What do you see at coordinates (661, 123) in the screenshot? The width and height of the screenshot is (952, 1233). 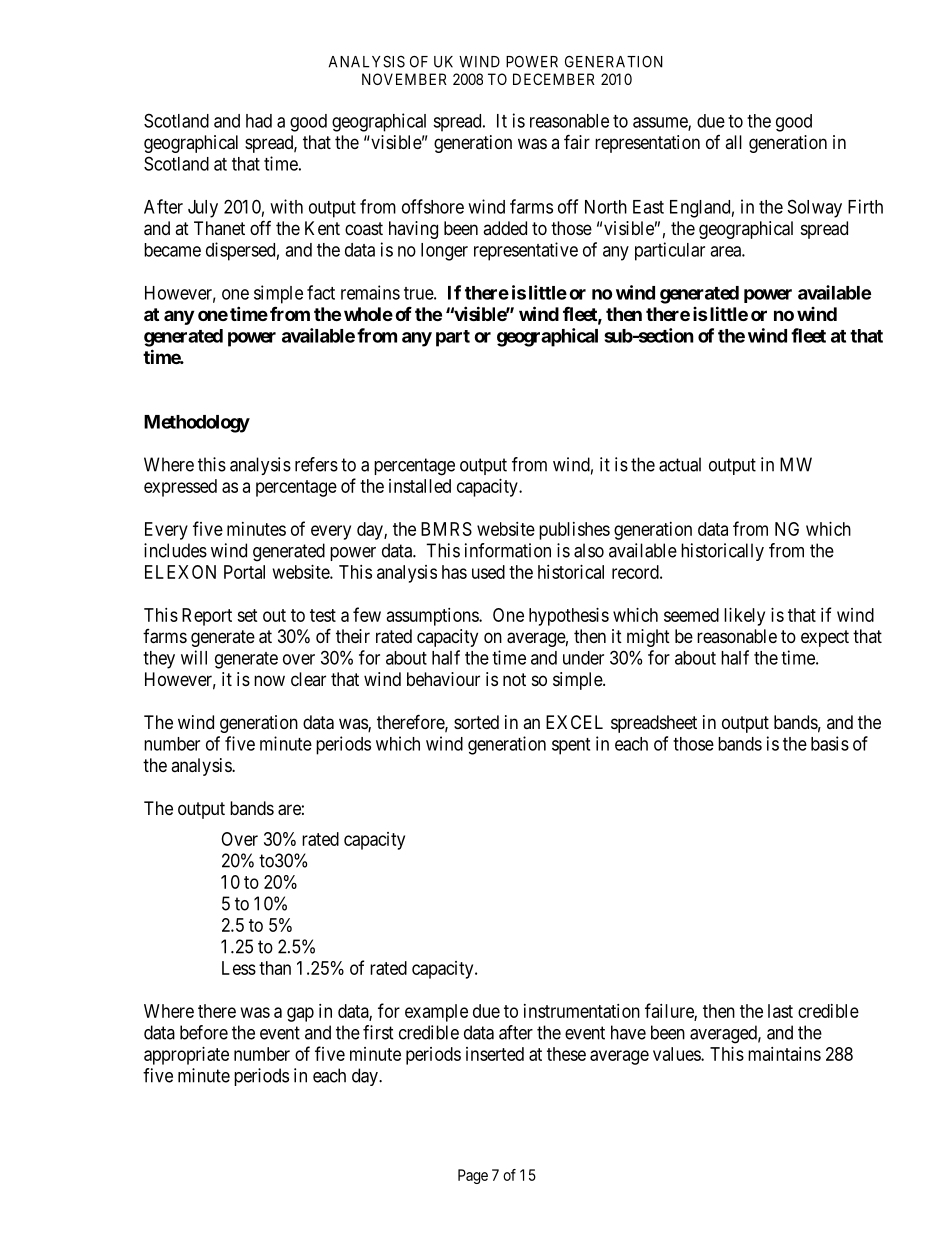 I see `assume` at bounding box center [661, 123].
